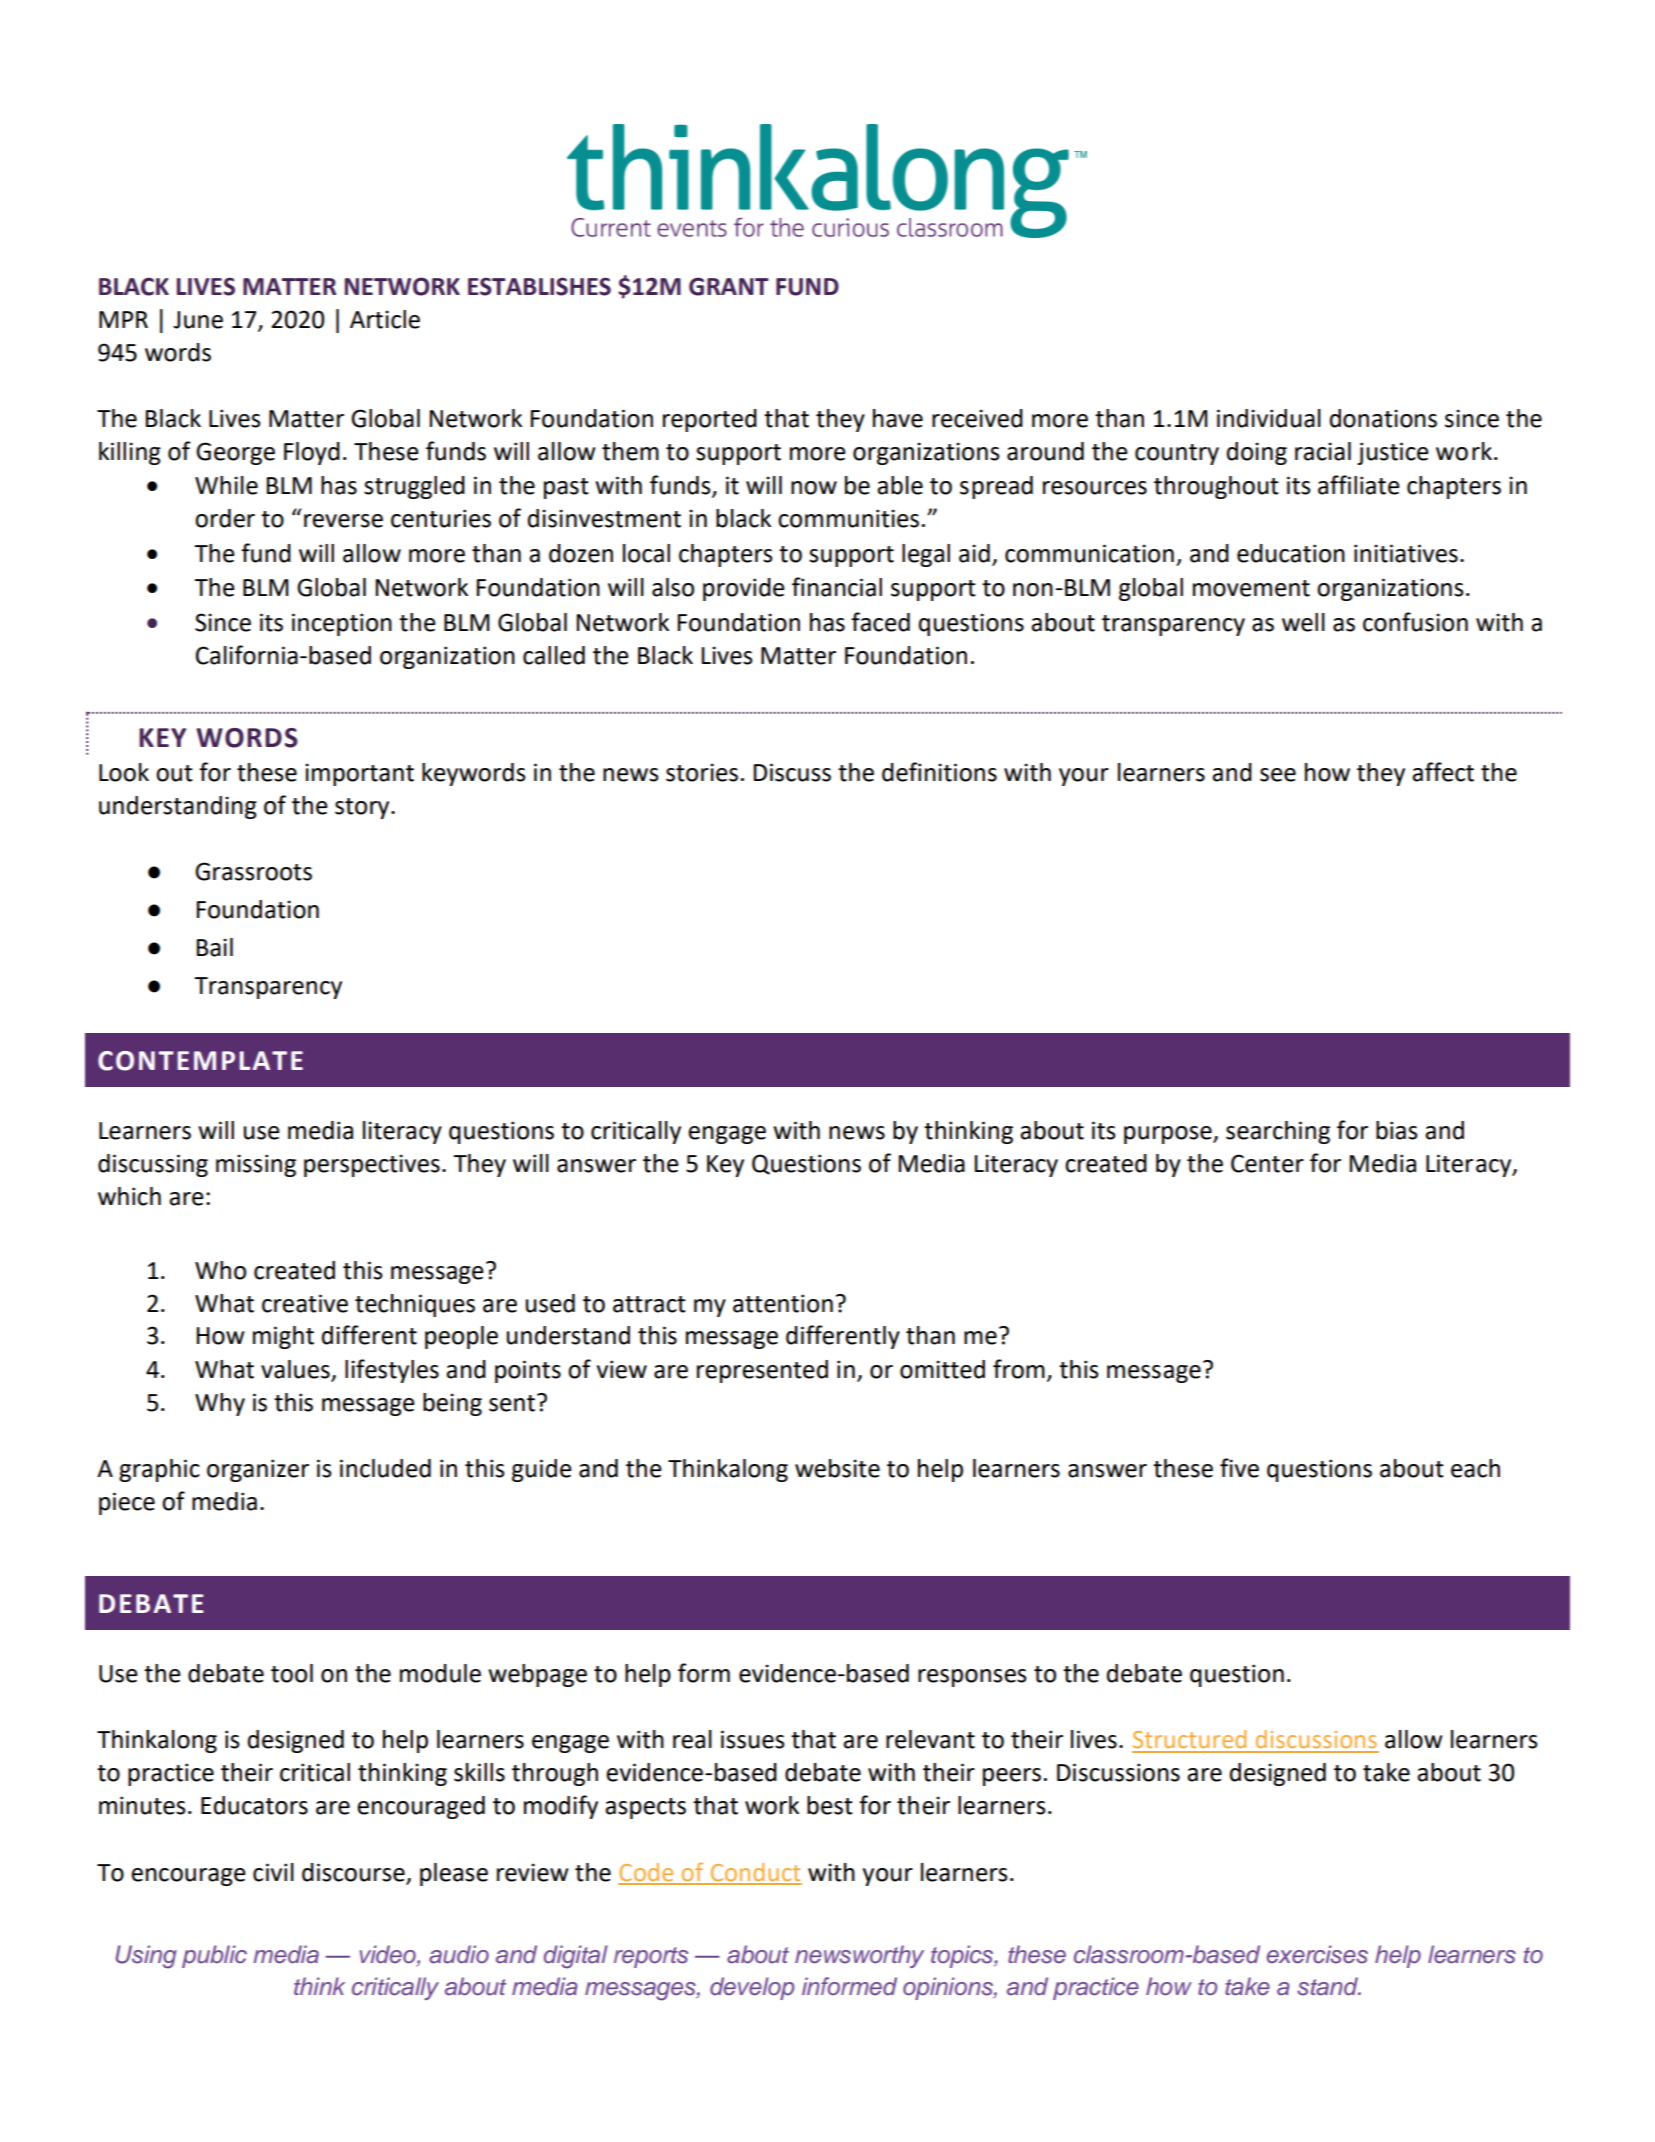  What do you see at coordinates (198, 320) in the screenshot?
I see `June` at bounding box center [198, 320].
